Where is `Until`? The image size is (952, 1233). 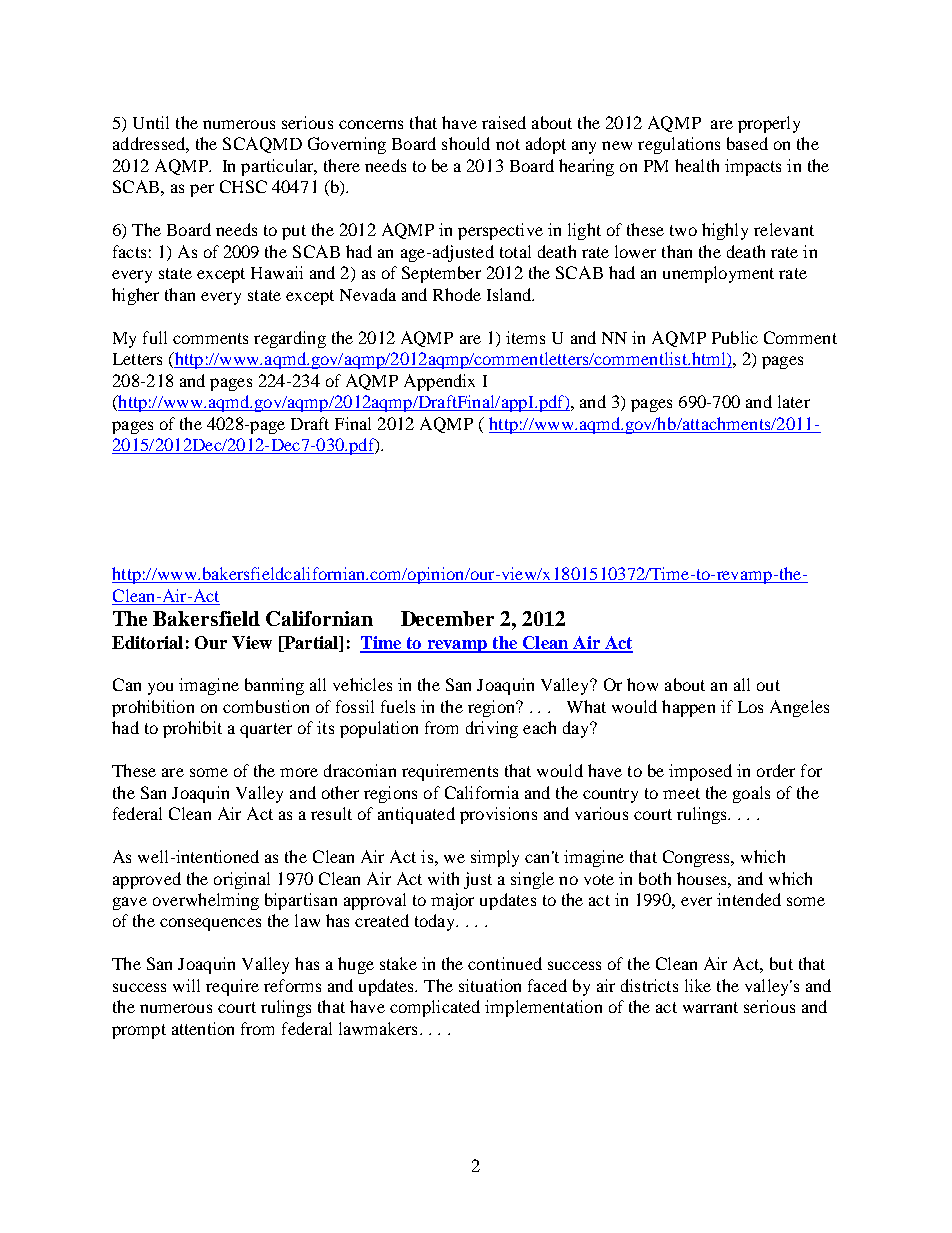 Until is located at coordinates (151, 122).
